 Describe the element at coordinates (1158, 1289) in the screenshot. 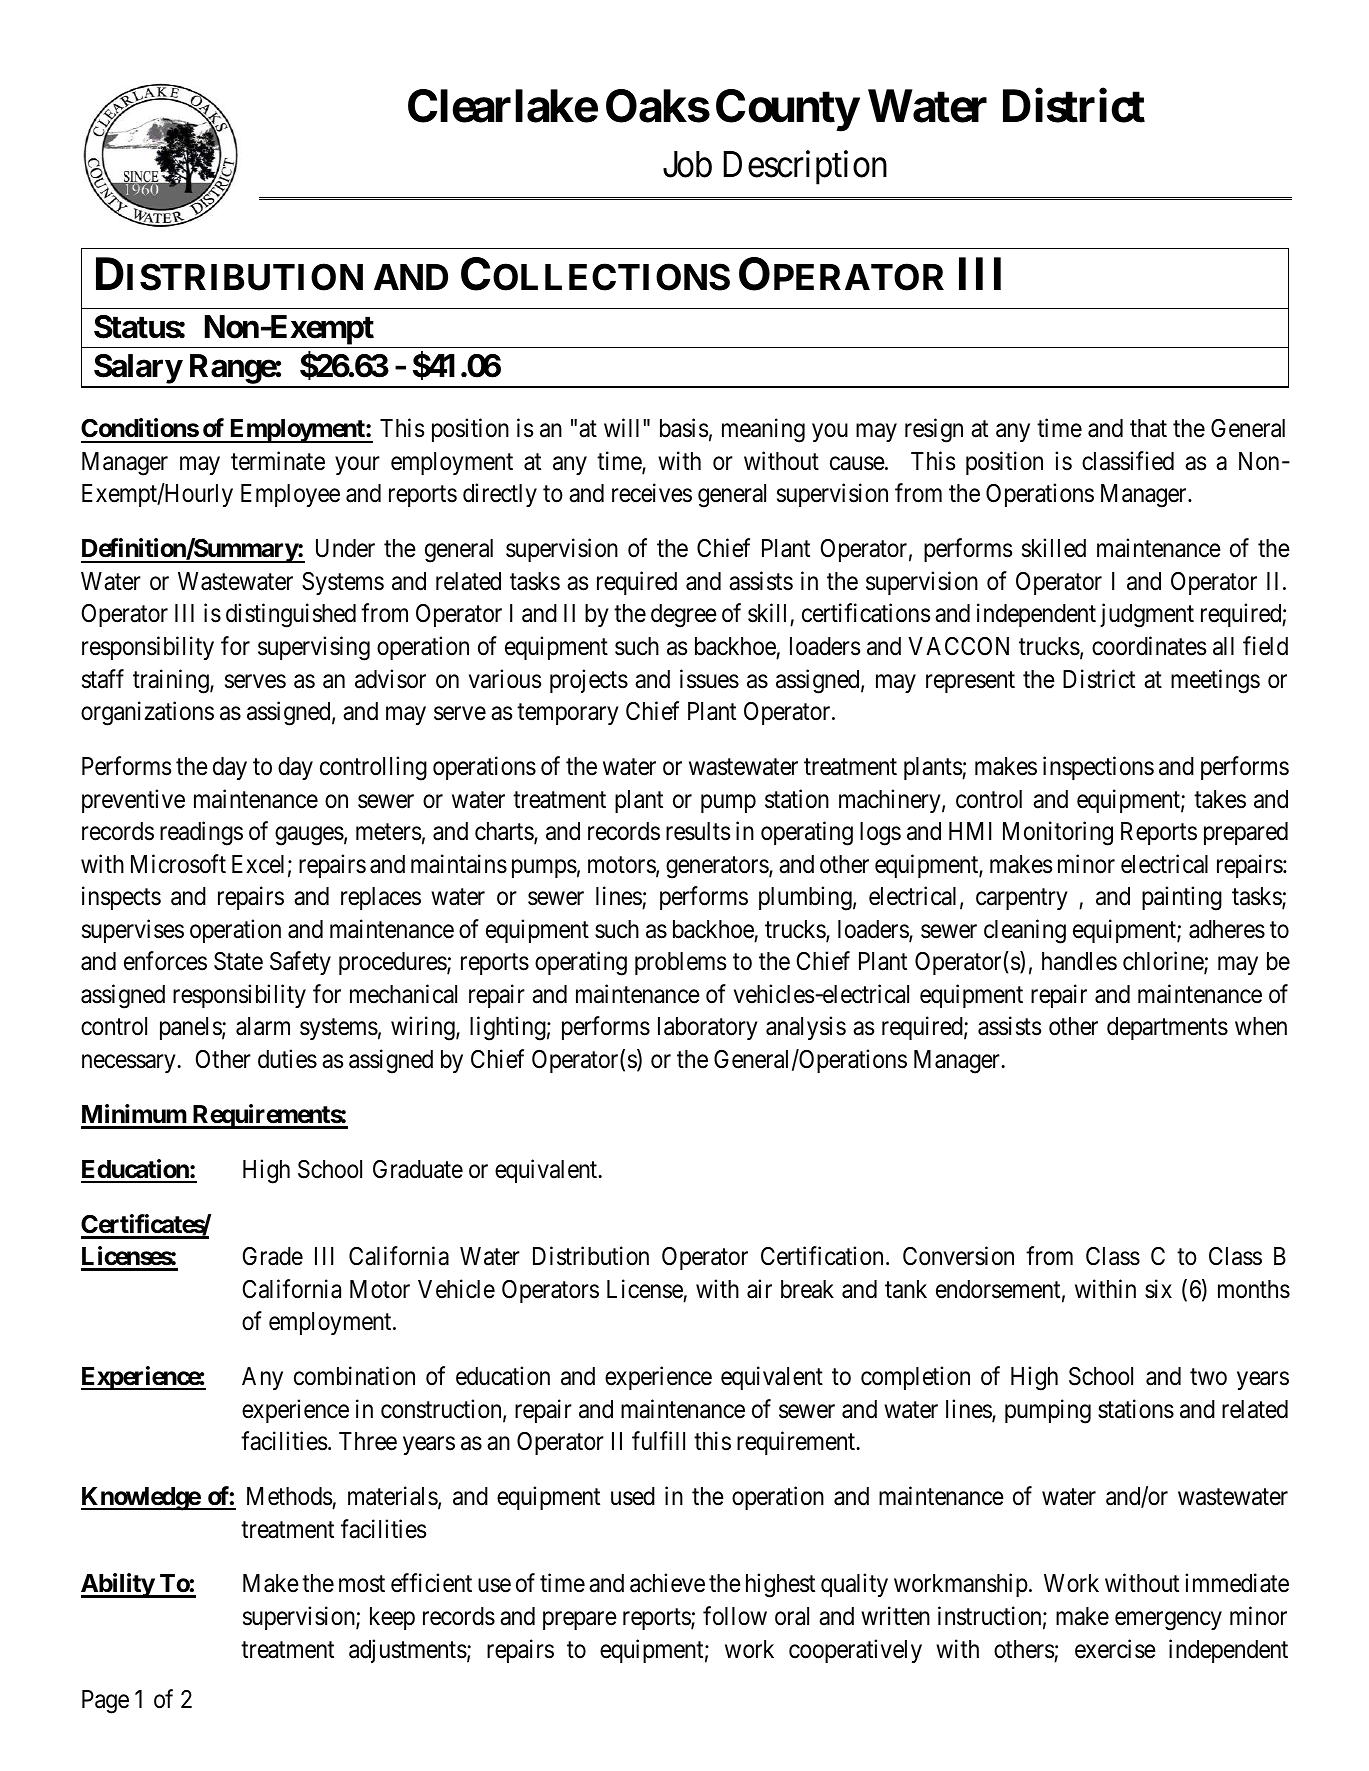

I see `six` at that location.
